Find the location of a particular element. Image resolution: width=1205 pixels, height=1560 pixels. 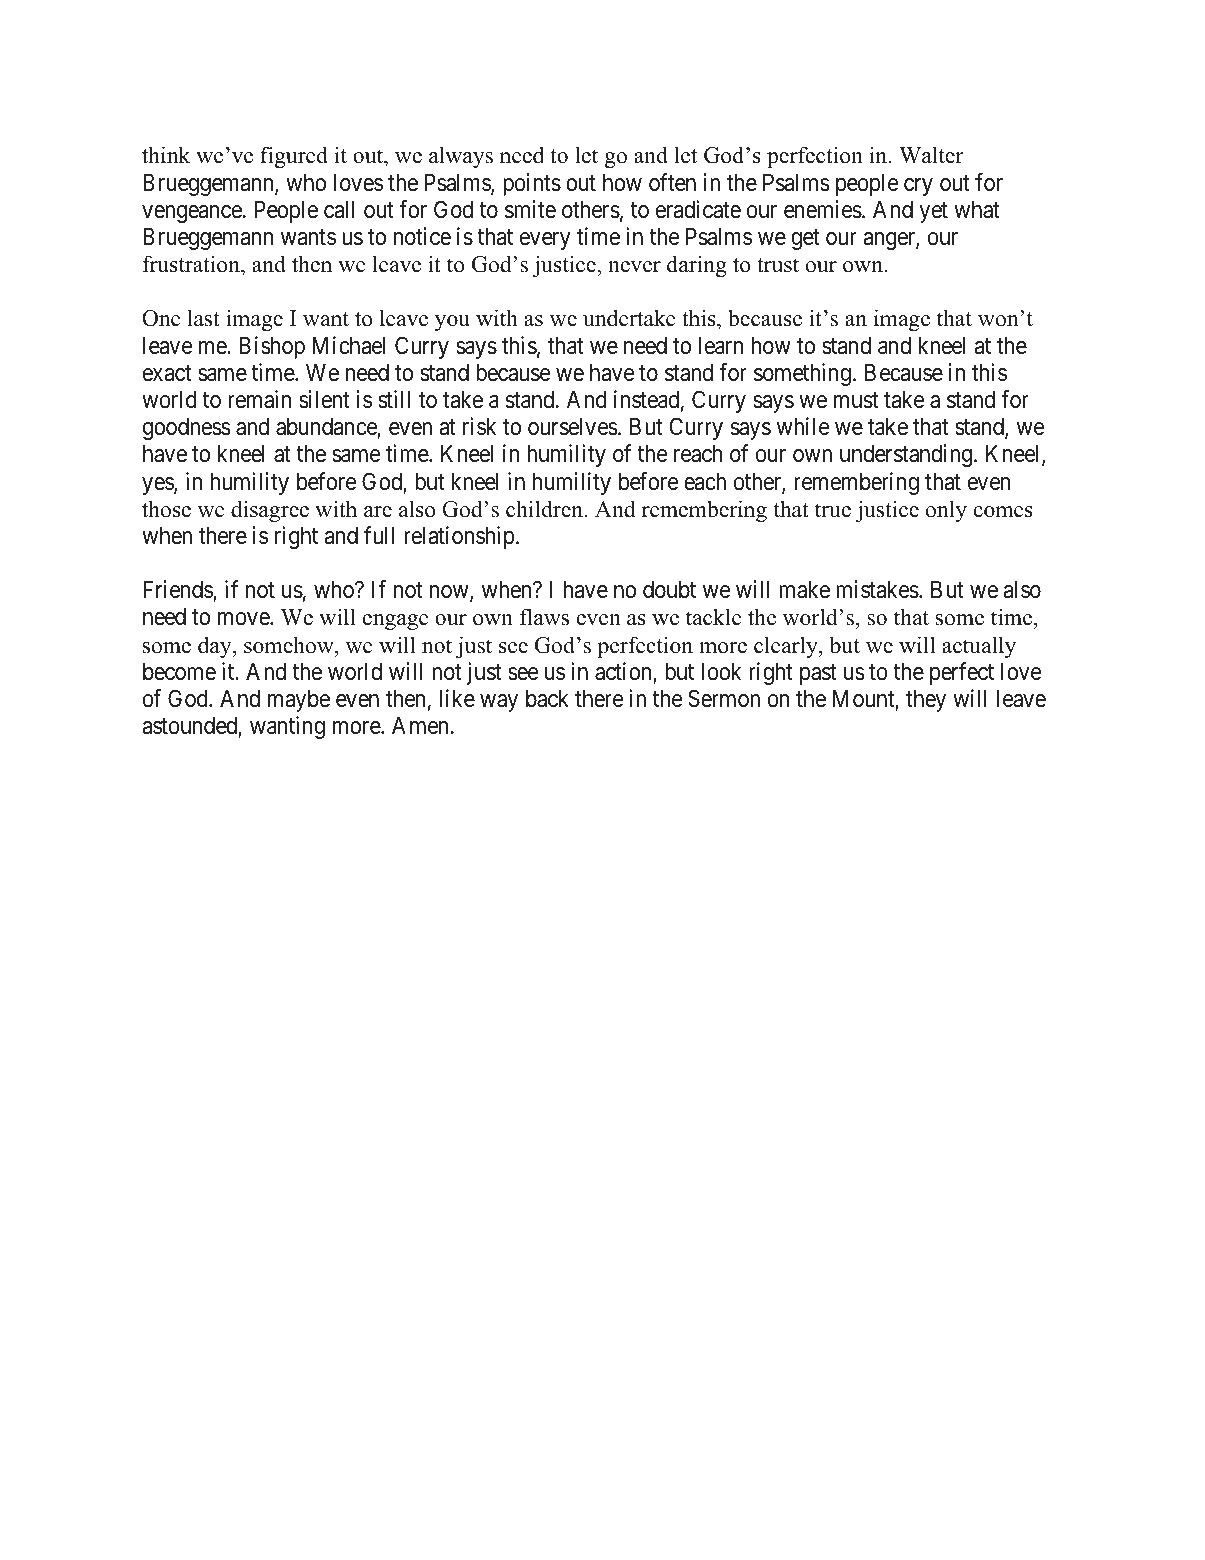

points is located at coordinates (532, 184).
